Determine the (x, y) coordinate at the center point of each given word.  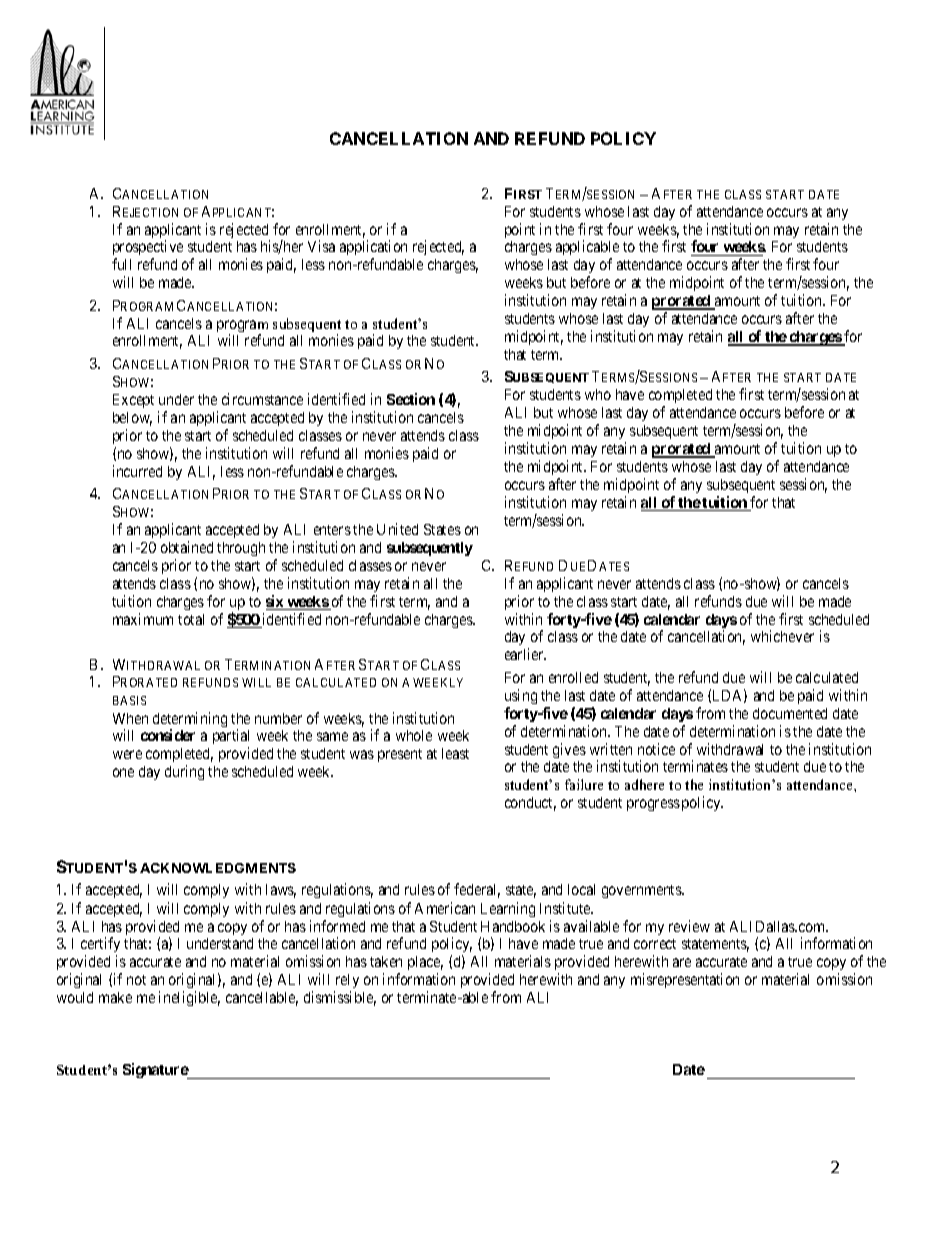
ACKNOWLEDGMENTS (218, 868)
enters (332, 530)
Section (411, 399)
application (373, 249)
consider (168, 735)
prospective (148, 249)
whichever (782, 636)
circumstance (262, 399)
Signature (156, 1071)
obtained (187, 547)
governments (642, 891)
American (445, 908)
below (132, 419)
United (397, 529)
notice (656, 749)
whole (414, 735)
